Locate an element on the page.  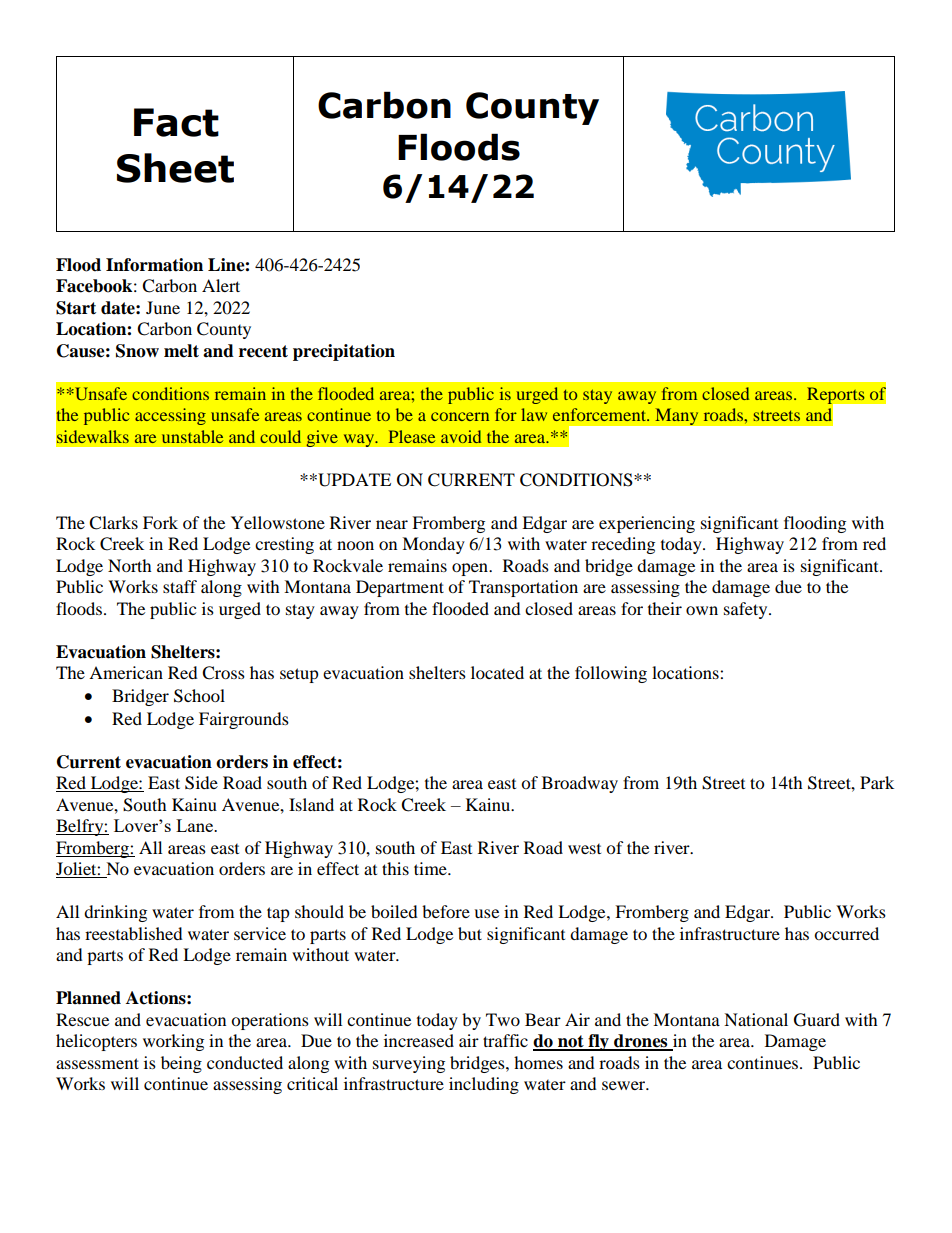
Sheet is located at coordinates (175, 168).
